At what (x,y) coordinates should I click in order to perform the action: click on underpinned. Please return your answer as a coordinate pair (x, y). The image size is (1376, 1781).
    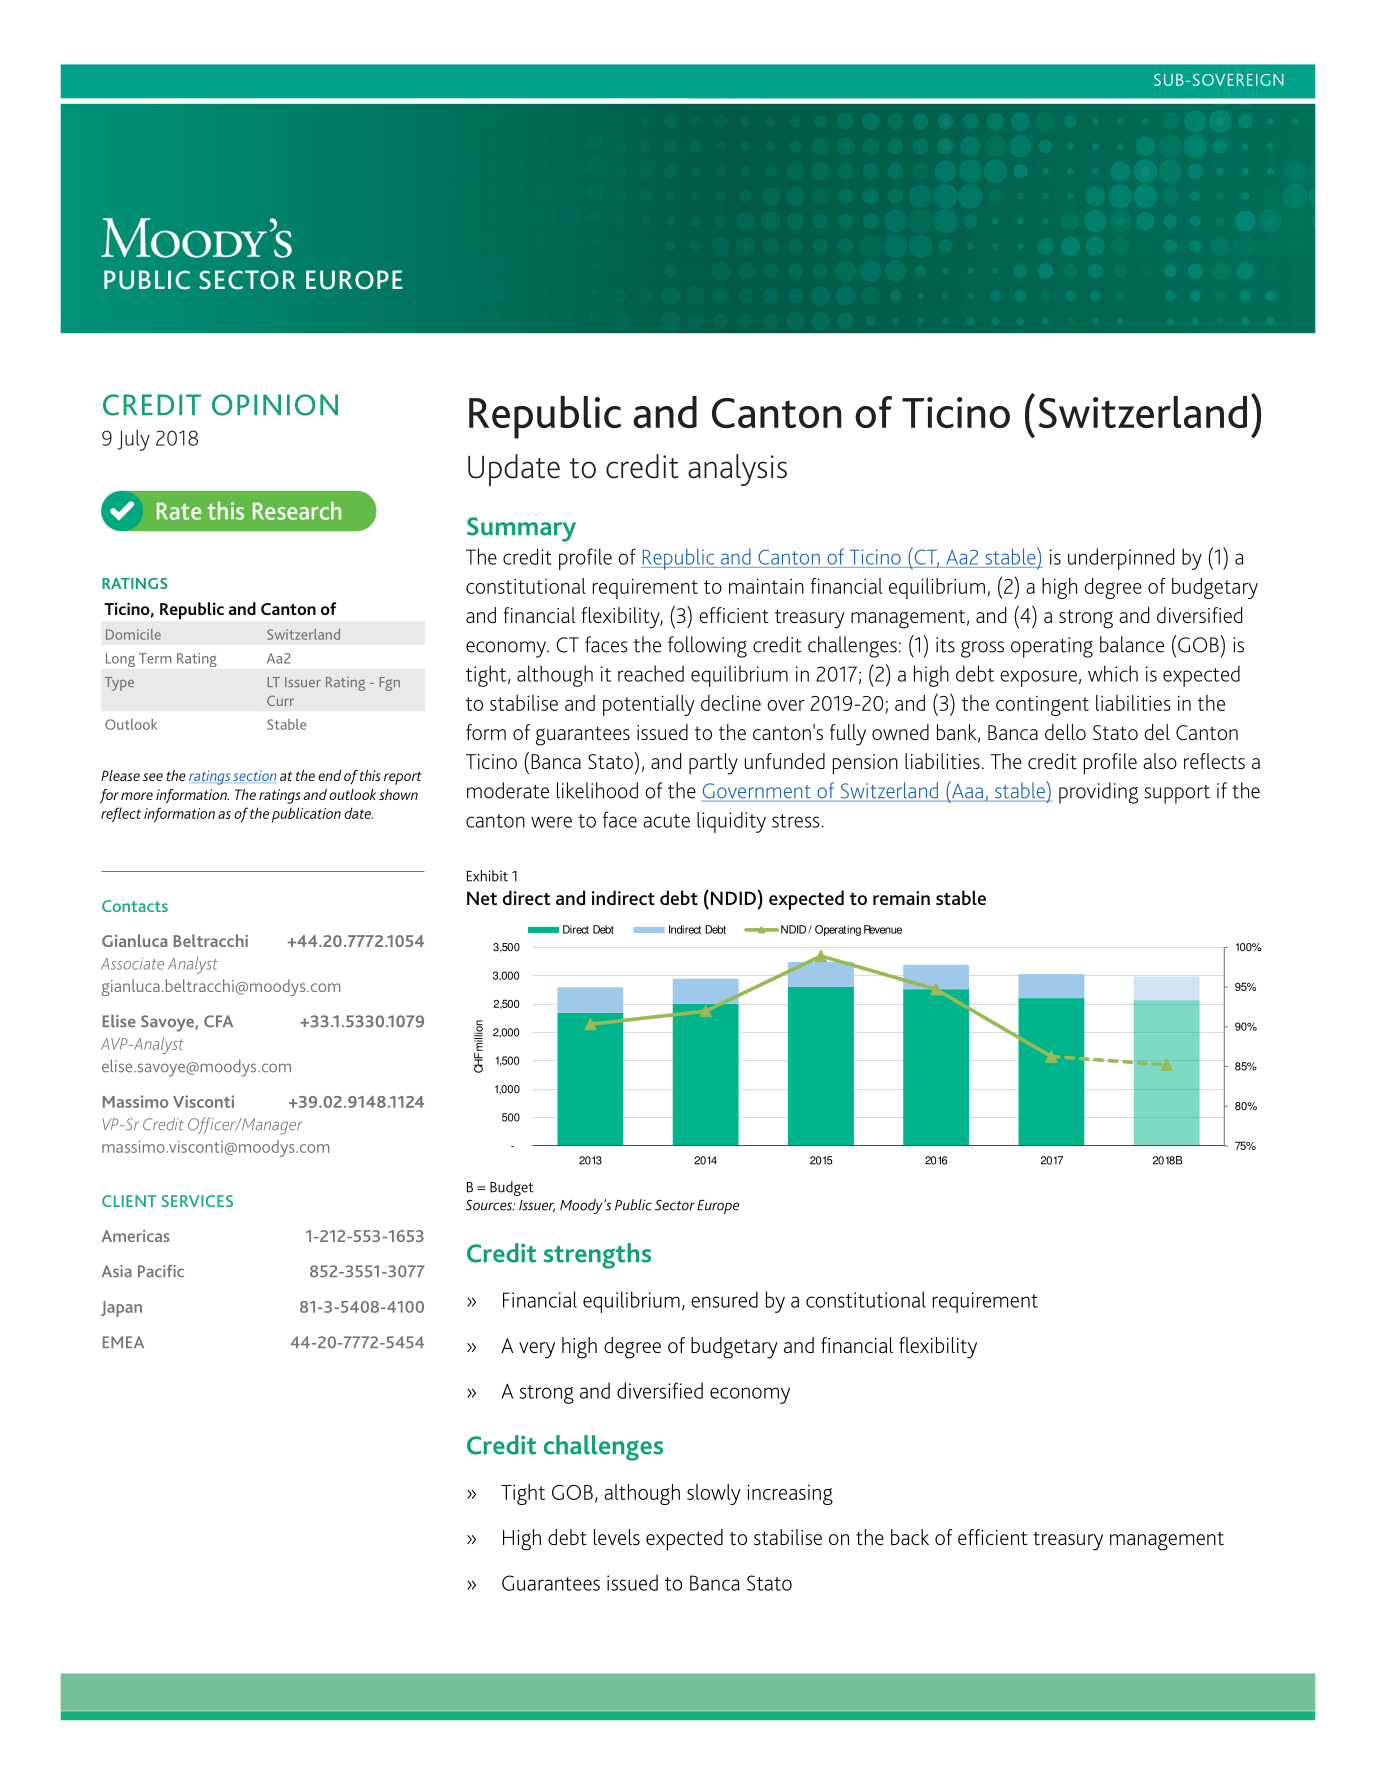
    Looking at the image, I should click on (1121, 559).
